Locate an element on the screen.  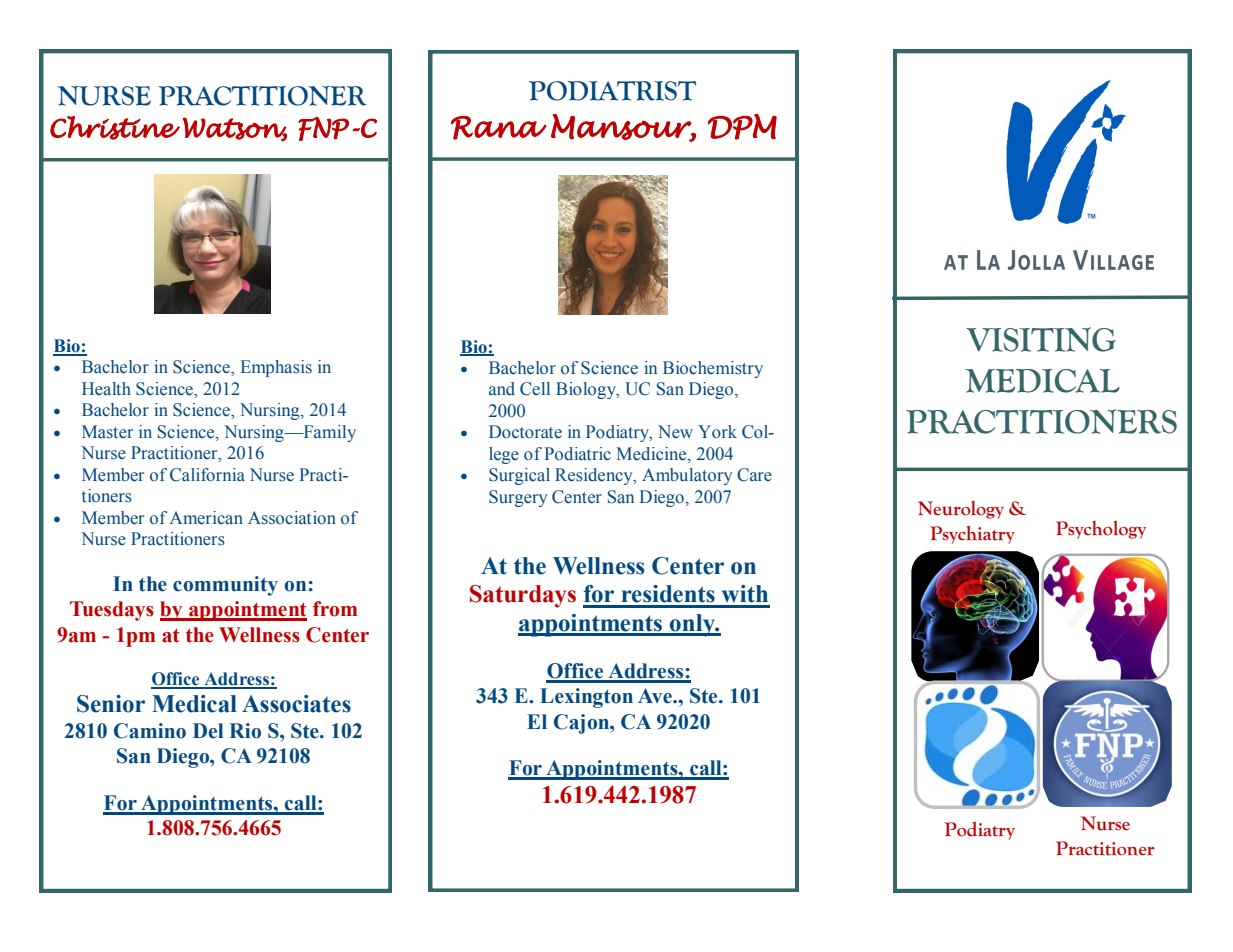
Psychiatry is located at coordinates (972, 534).
